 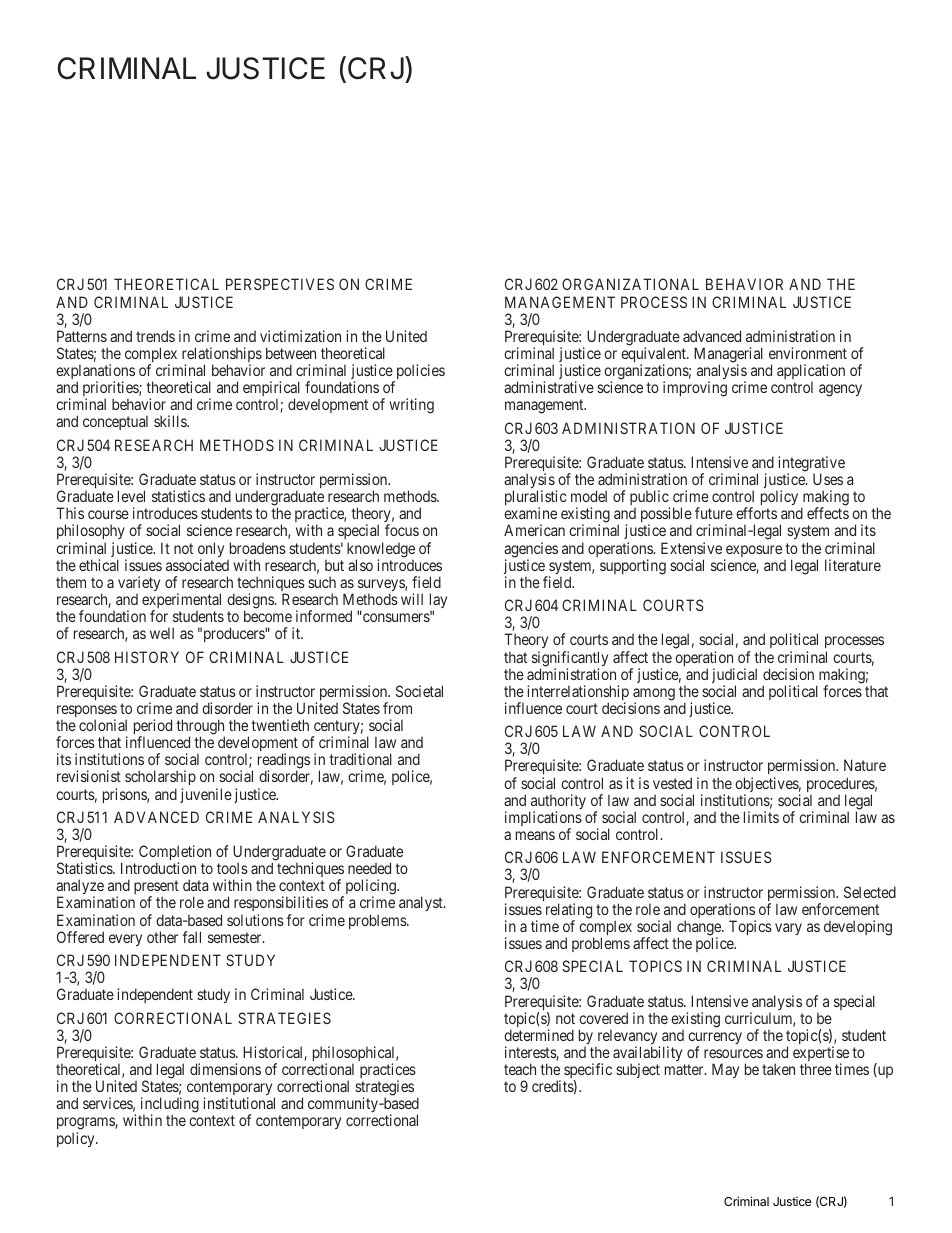 I want to click on policing, so click(x=370, y=888).
